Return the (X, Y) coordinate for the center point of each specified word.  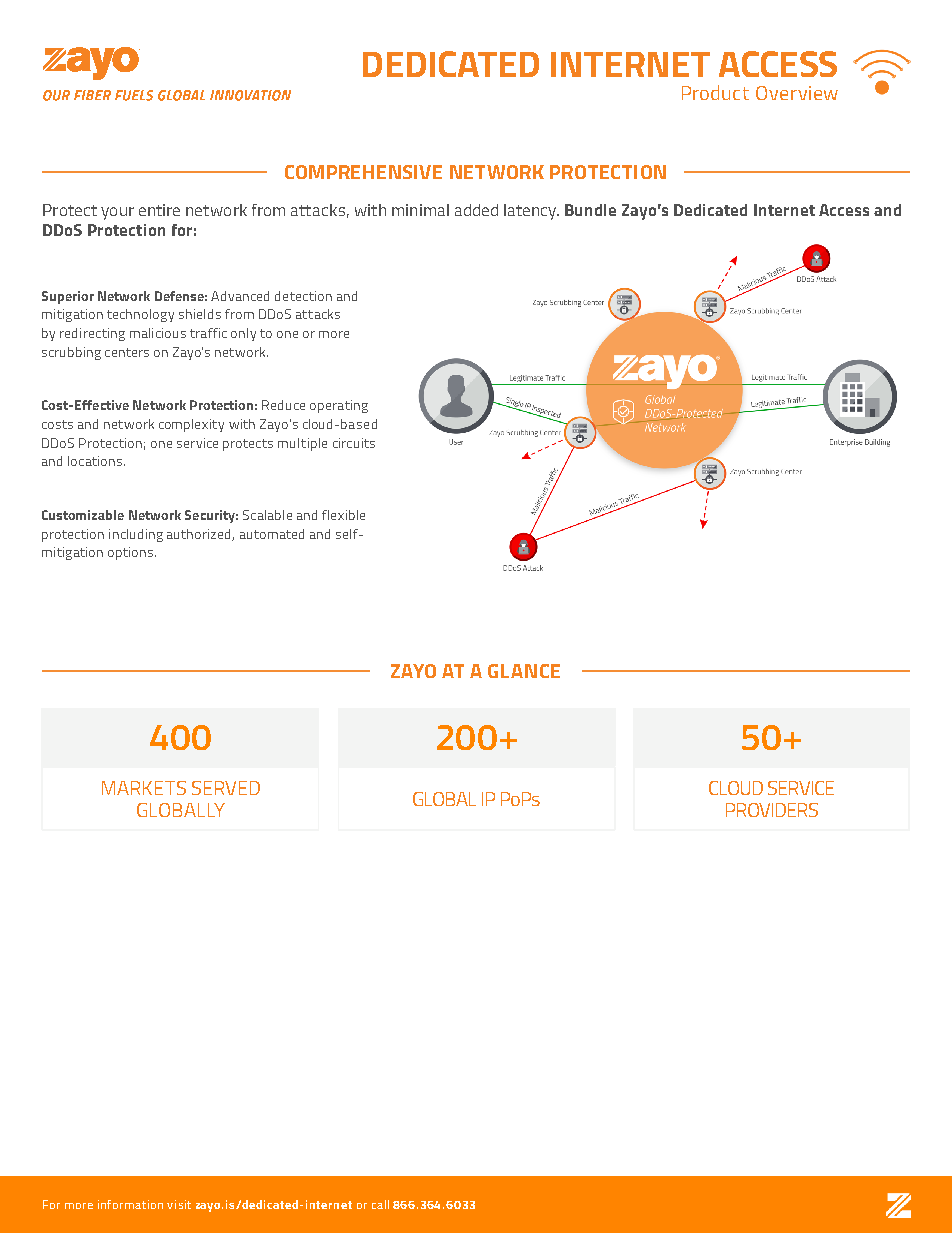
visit (179, 1204)
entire (159, 210)
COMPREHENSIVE (363, 172)
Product (715, 92)
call (380, 1204)
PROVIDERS (772, 810)
